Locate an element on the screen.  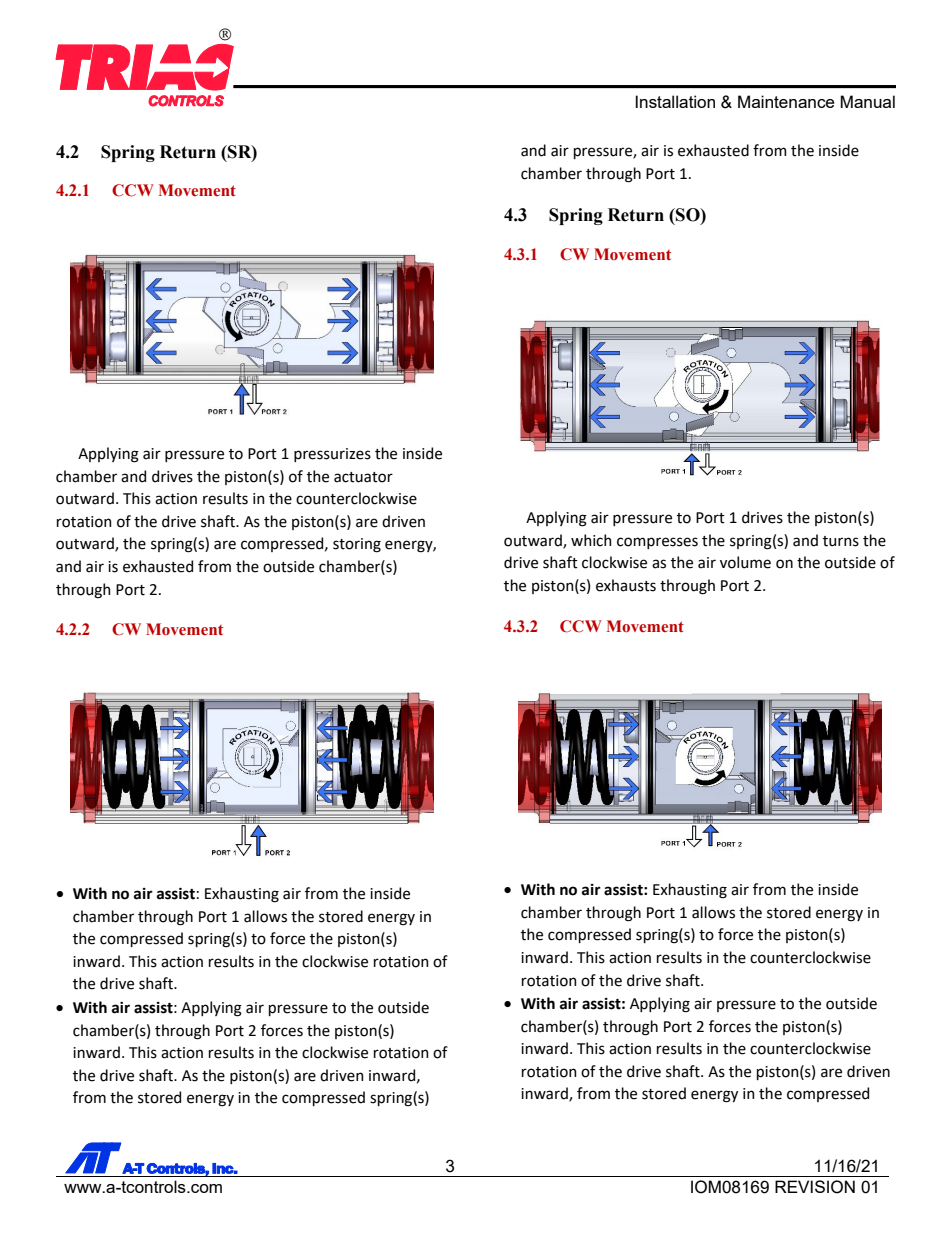
which is located at coordinates (591, 540).
